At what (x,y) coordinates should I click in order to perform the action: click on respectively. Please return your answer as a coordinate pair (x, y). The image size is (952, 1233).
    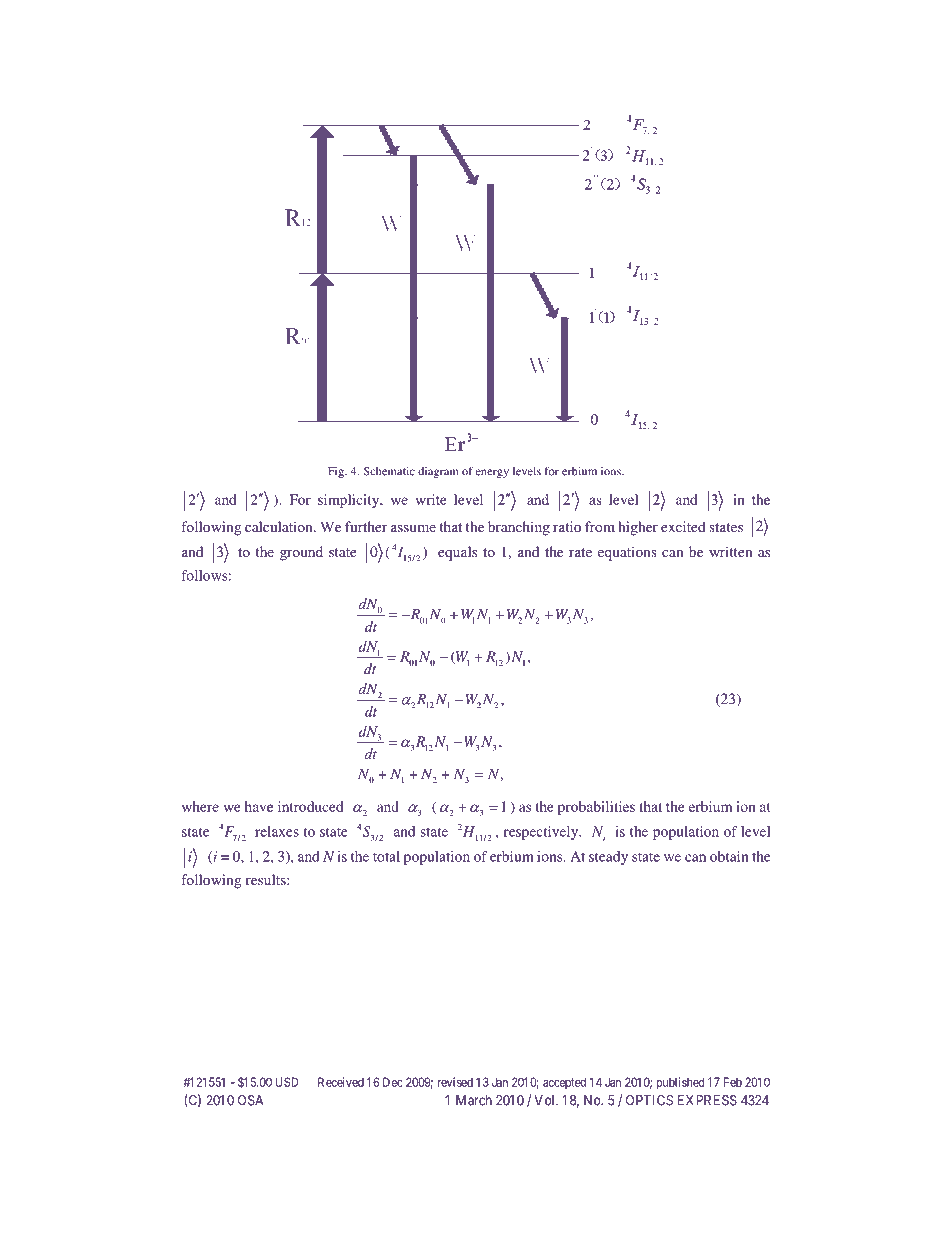
    Looking at the image, I should click on (542, 833).
